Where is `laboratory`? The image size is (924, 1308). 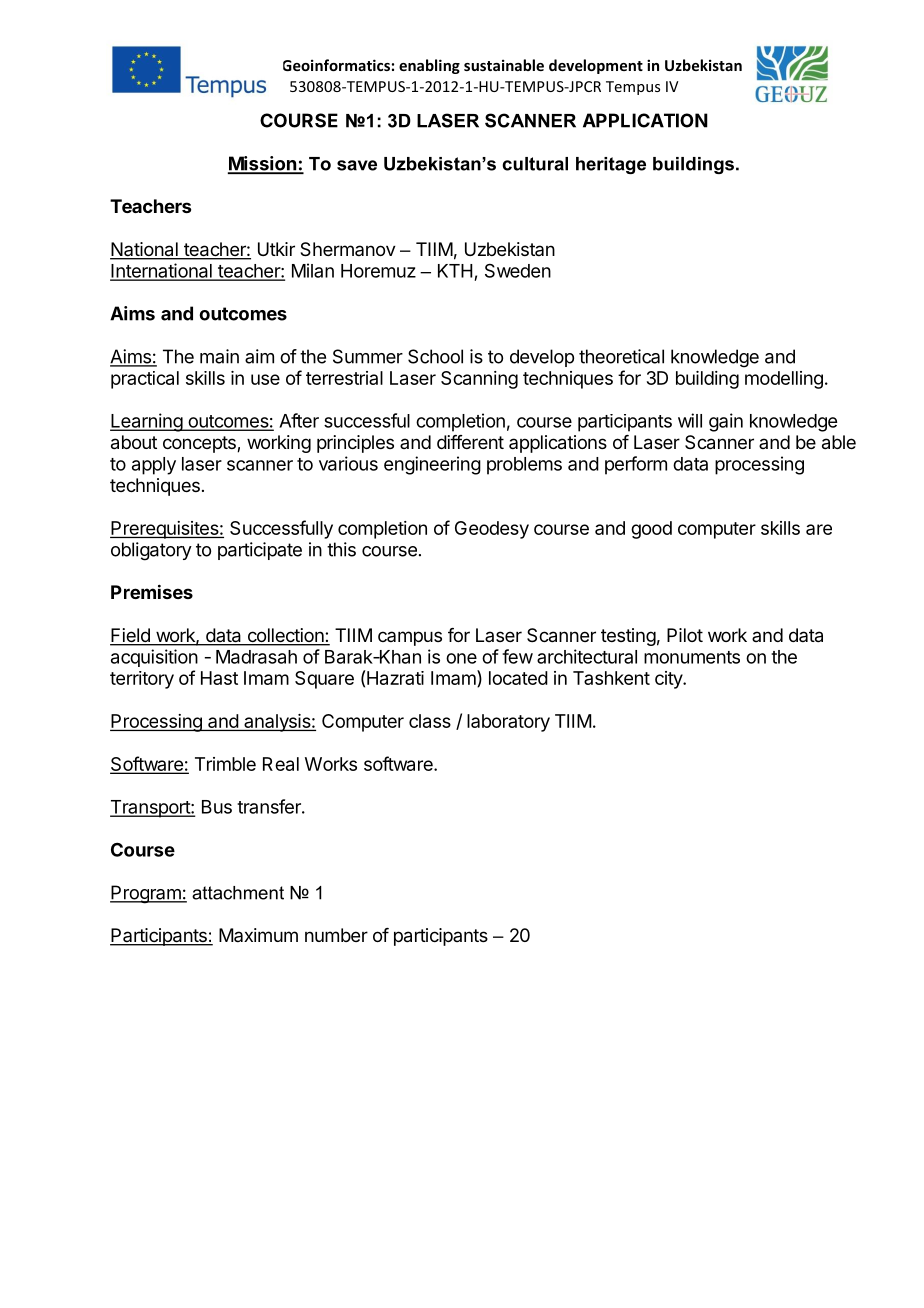
laboratory is located at coordinates (508, 723).
